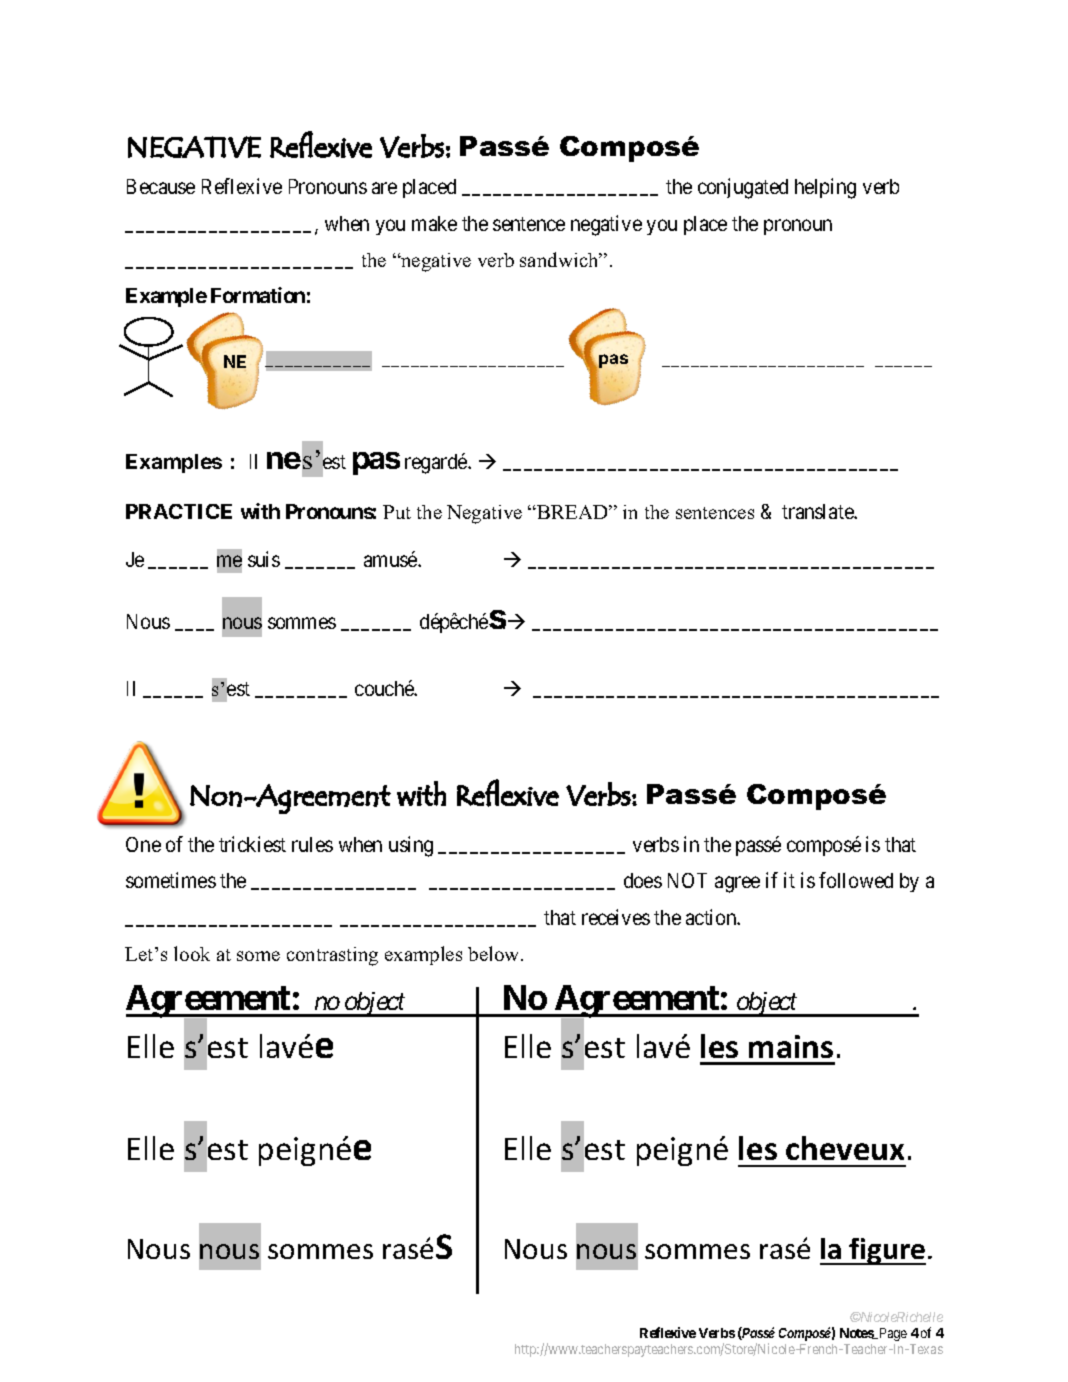 Image resolution: width=1068 pixels, height=1382 pixels. I want to click on figure, so click(887, 1251).
